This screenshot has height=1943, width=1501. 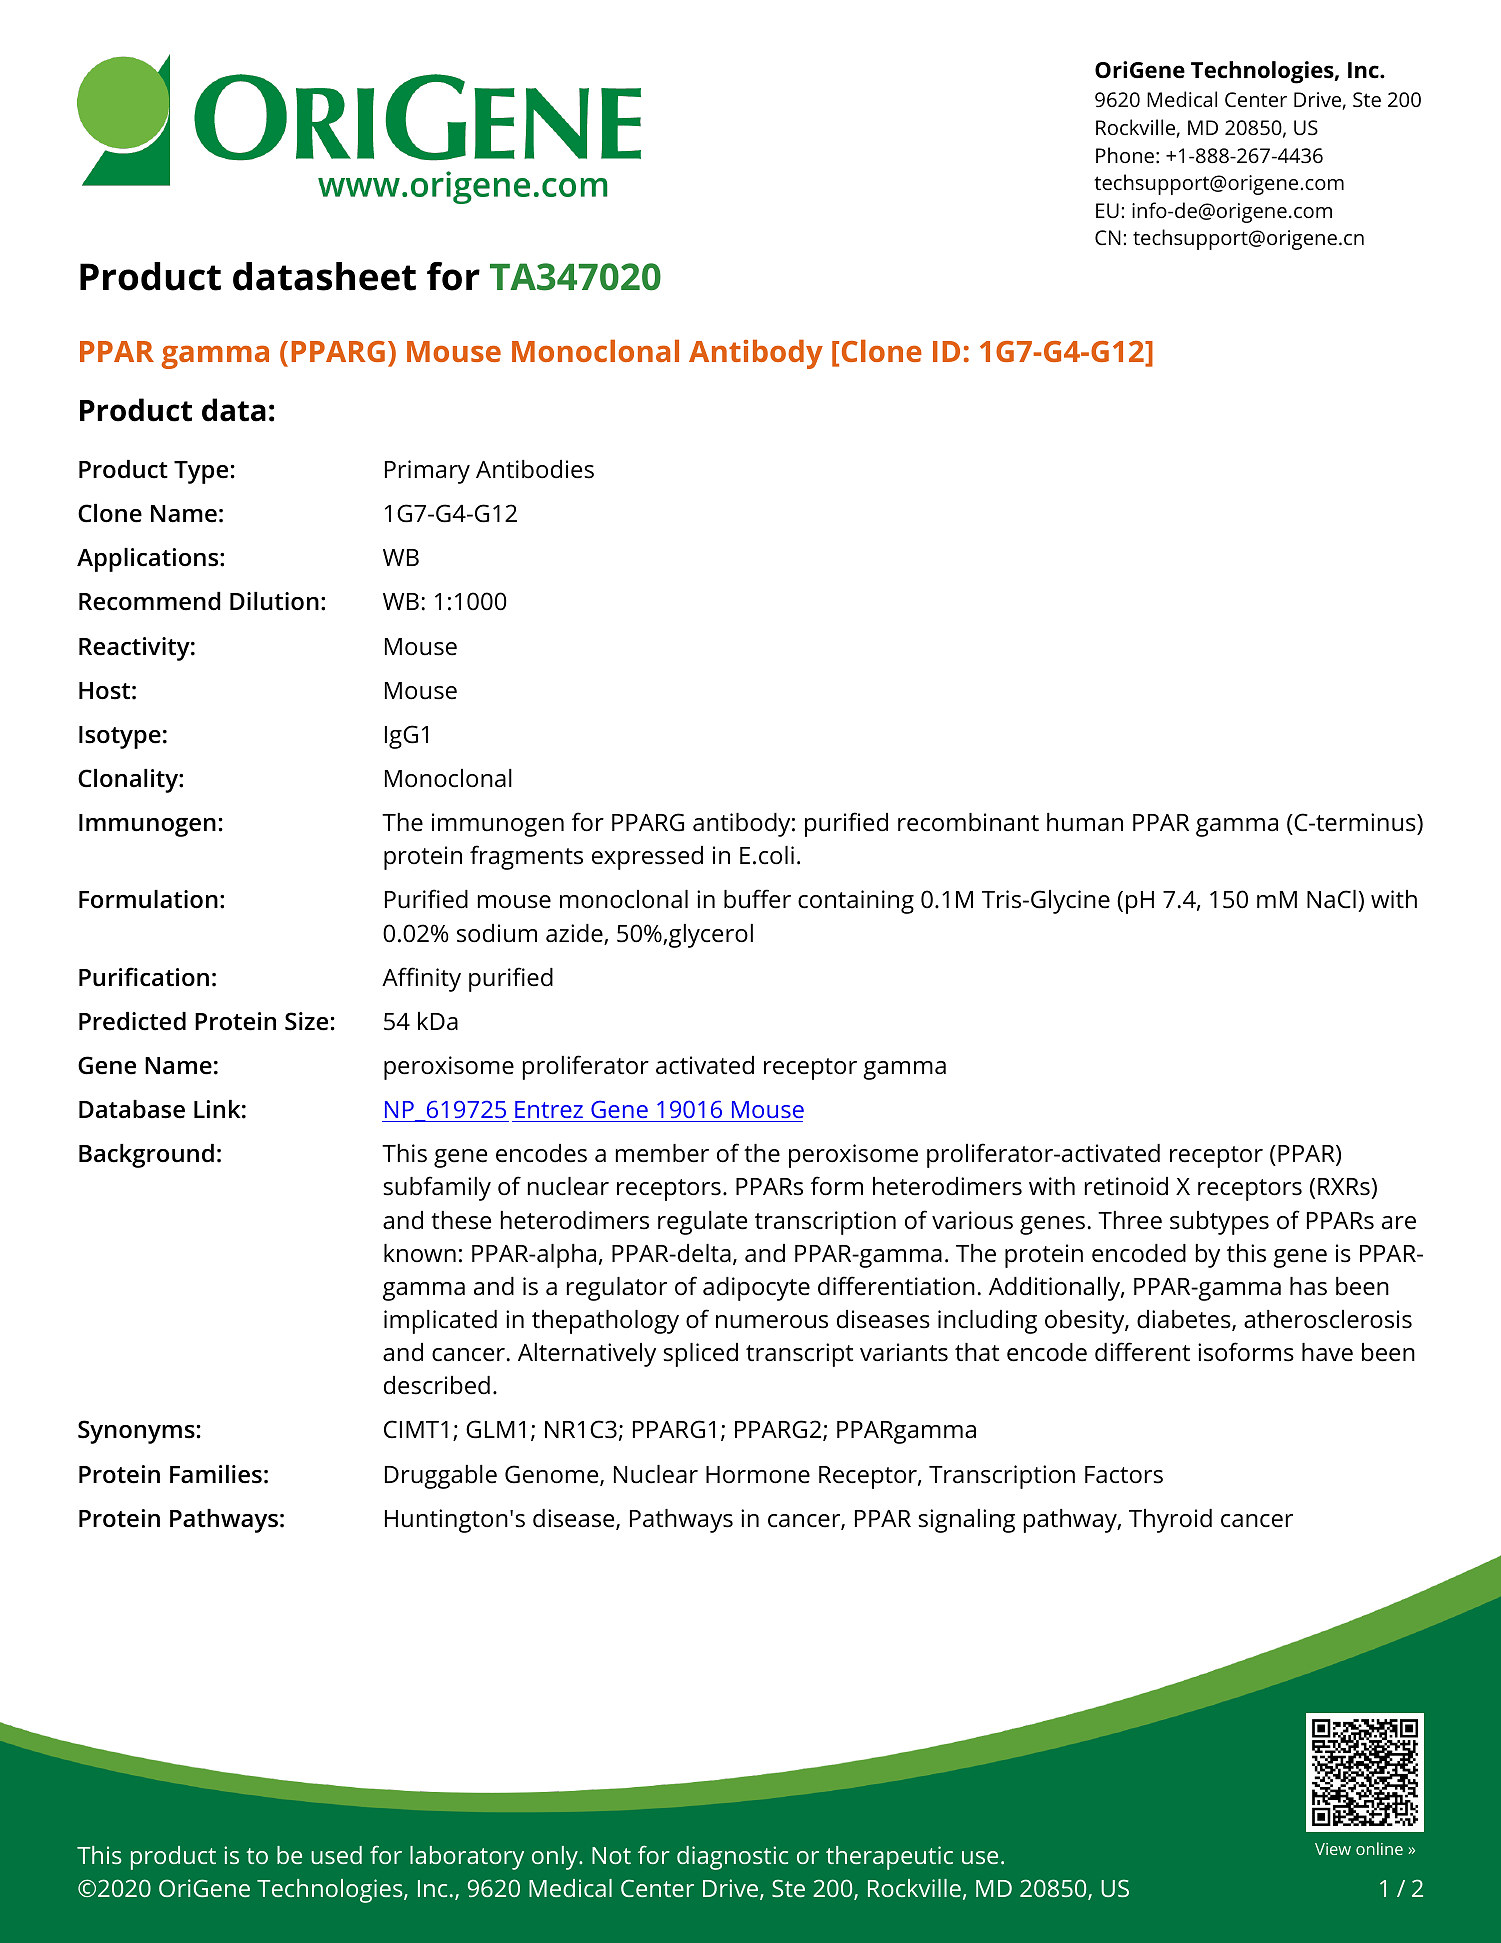 I want to click on used, so click(x=336, y=1855).
